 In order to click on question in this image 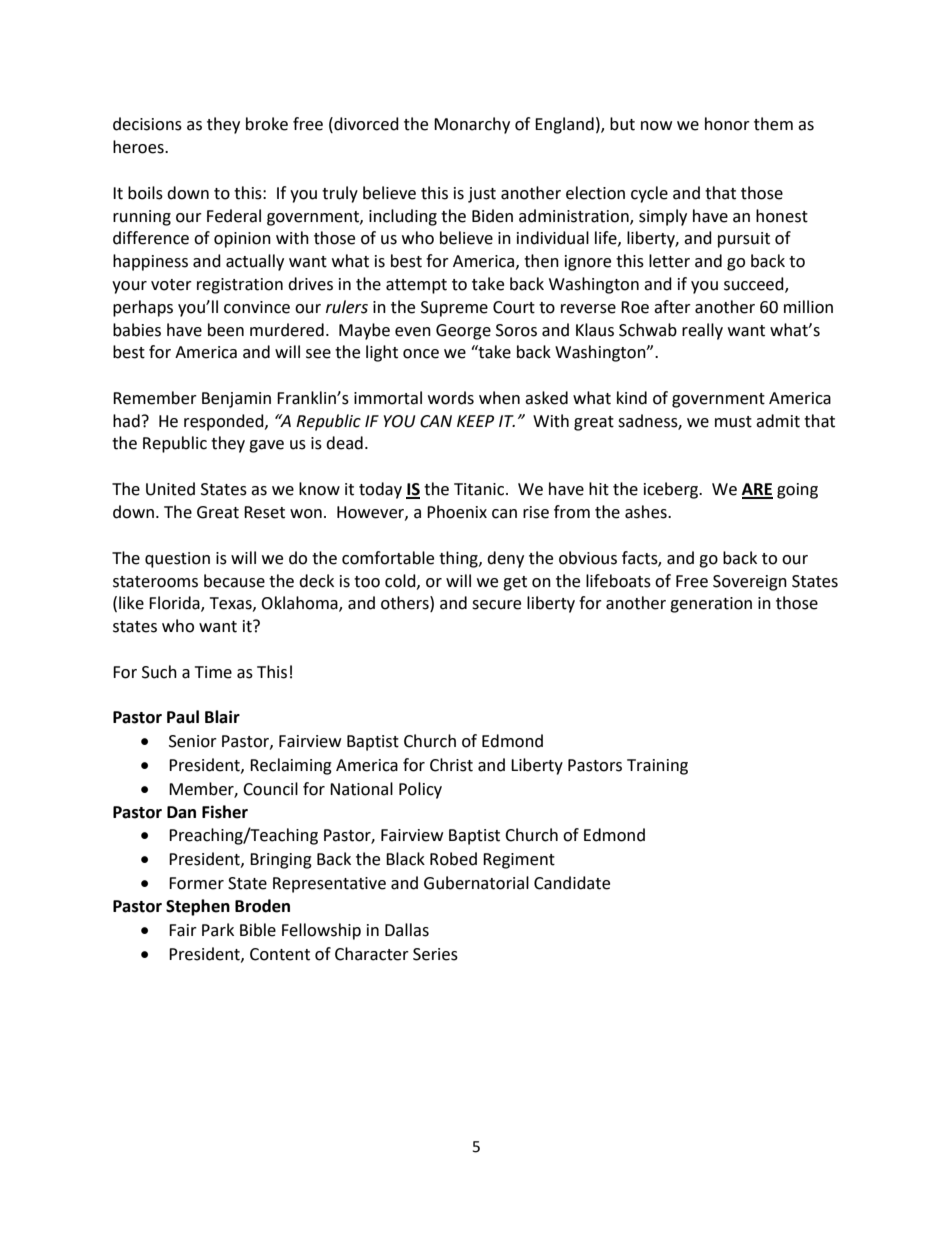, I will do `click(177, 560)`.
